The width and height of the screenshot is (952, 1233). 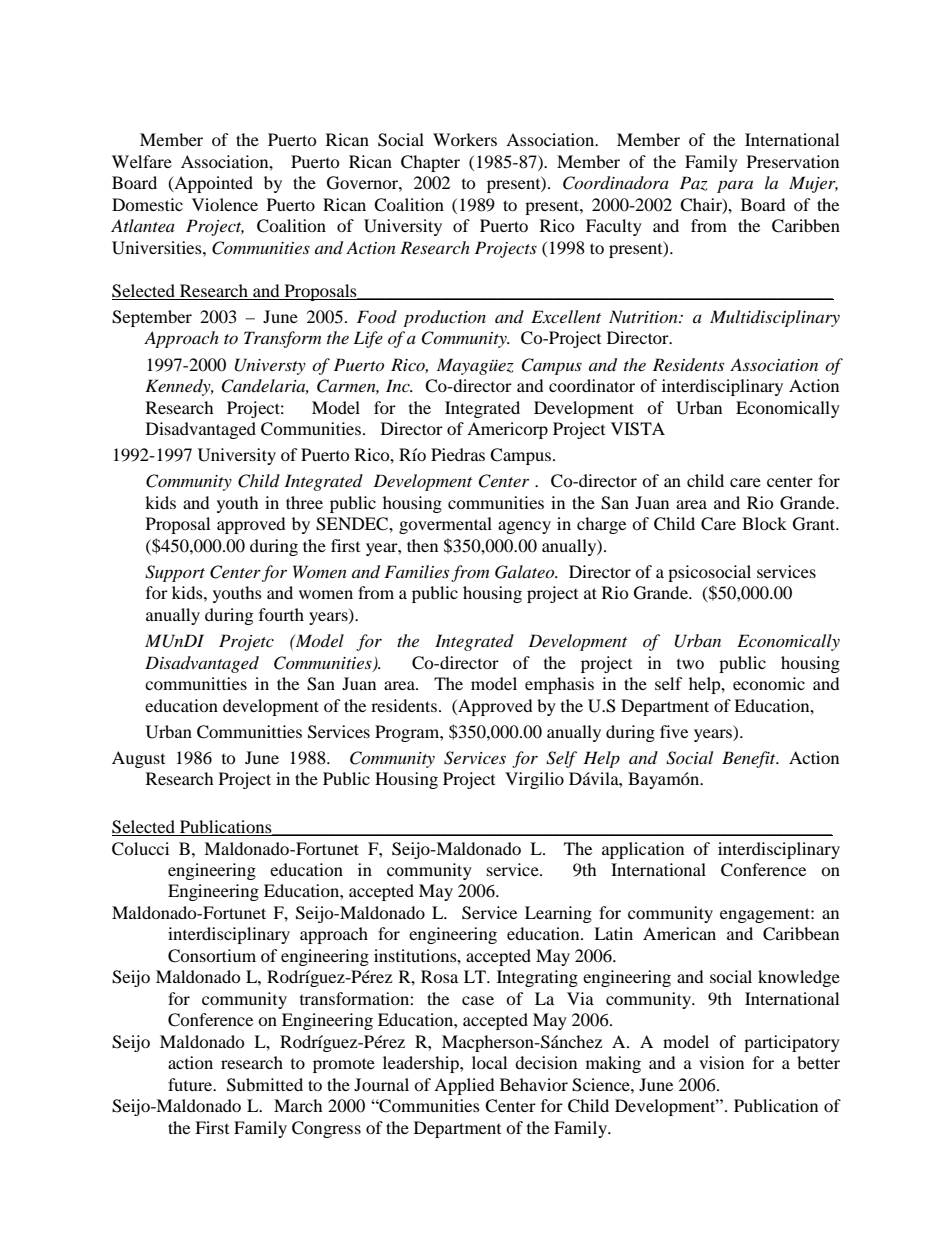 I want to click on future, so click(x=191, y=1084).
